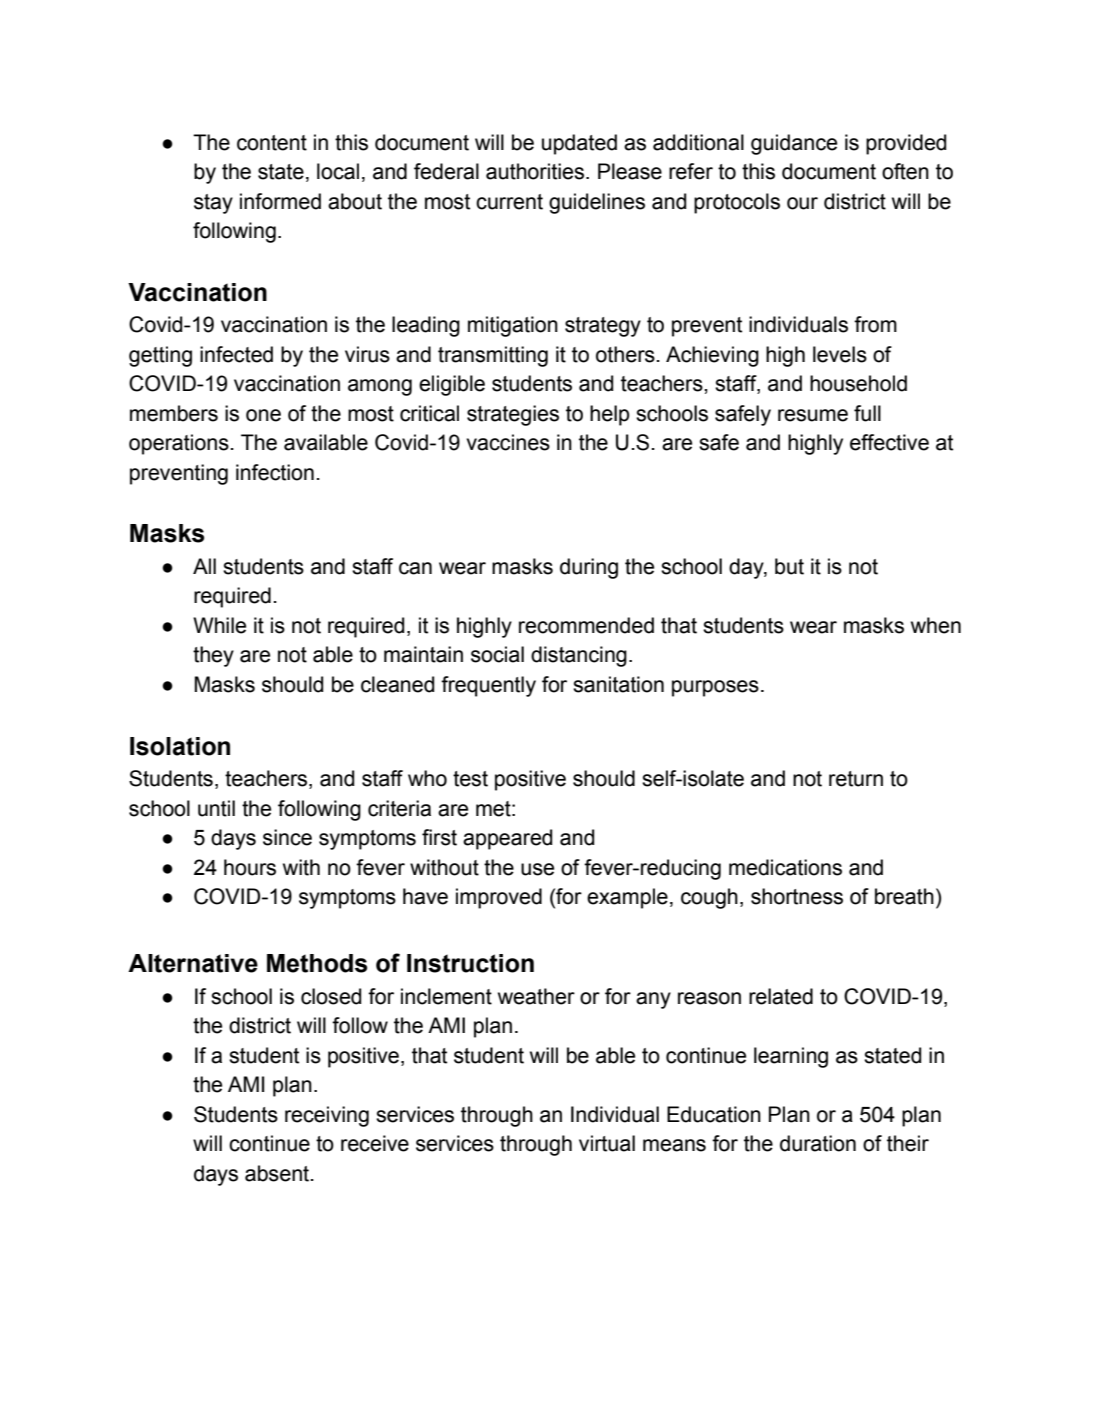 This document has width=1096, height=1418. Describe the element at coordinates (889, 442) in the document. I see `effective` at that location.
